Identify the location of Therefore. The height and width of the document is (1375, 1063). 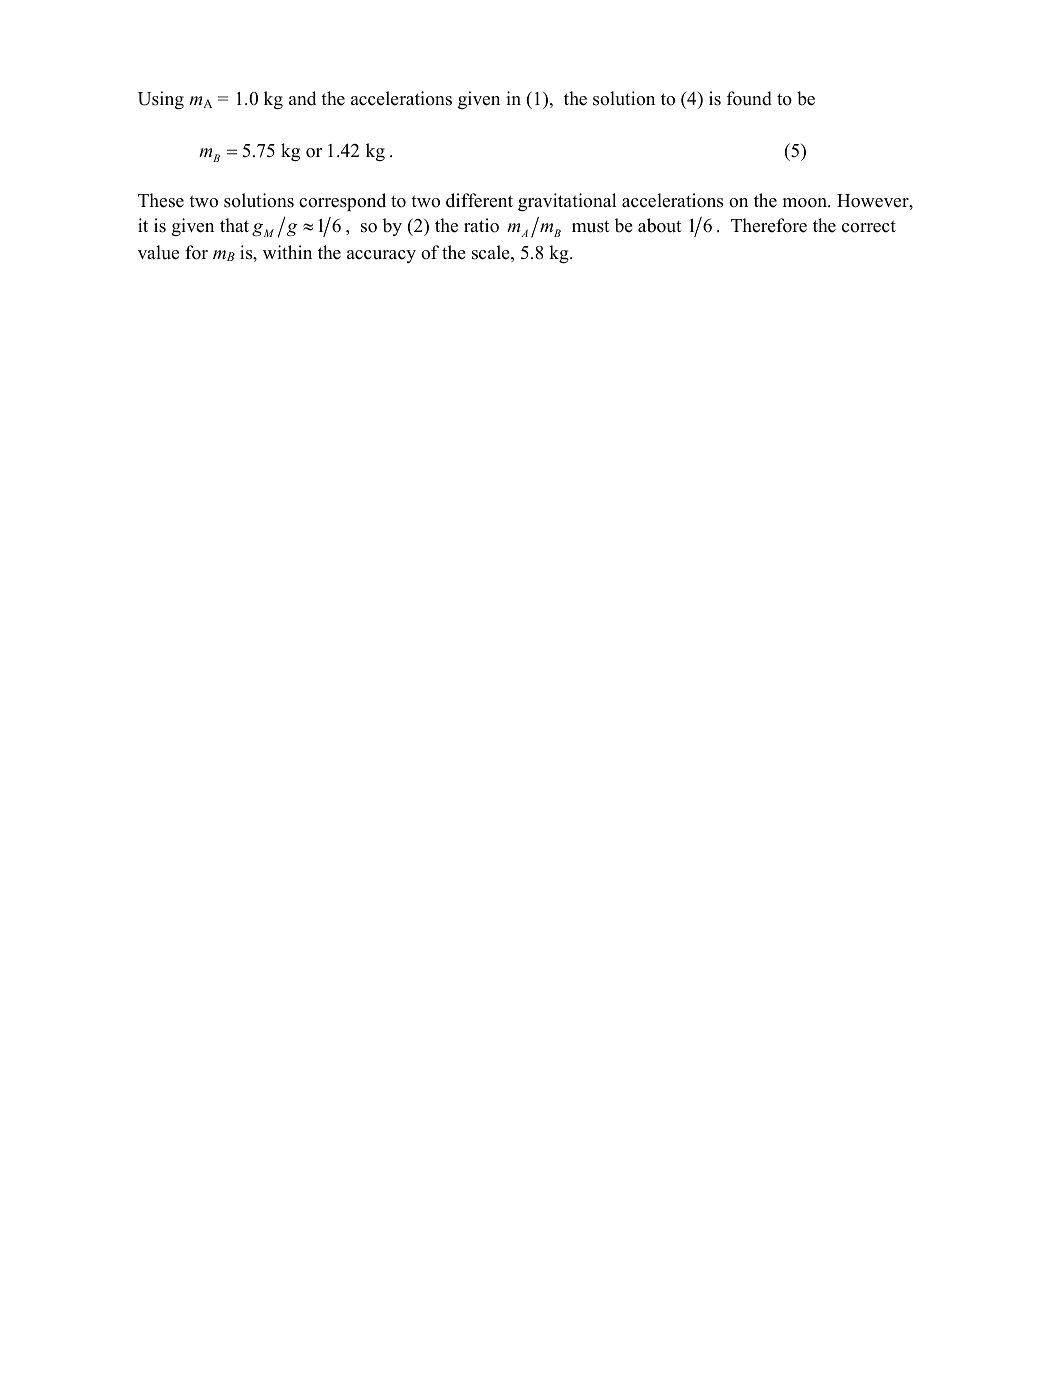
(769, 225).
